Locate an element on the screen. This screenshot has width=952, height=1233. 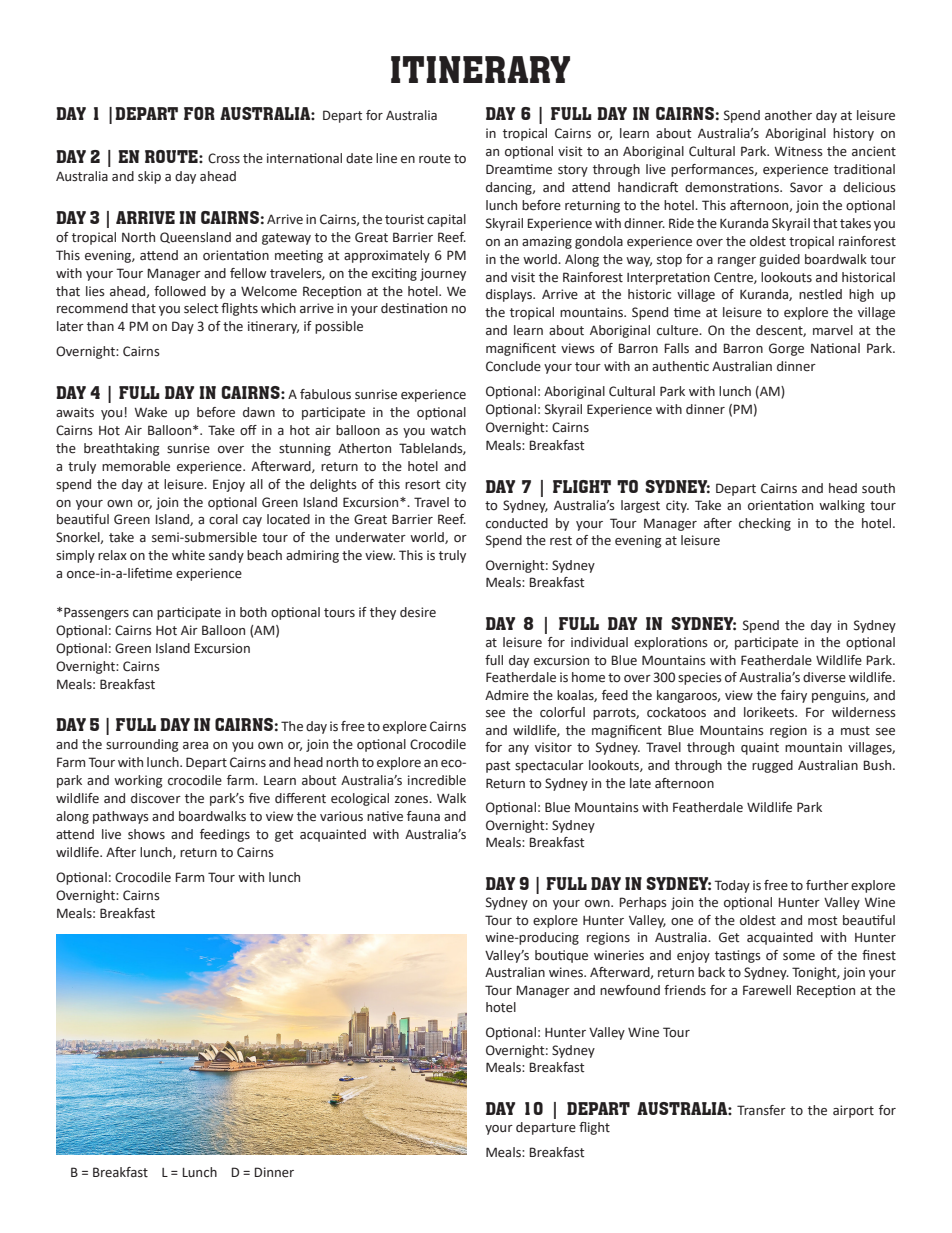
line is located at coordinates (386, 158).
